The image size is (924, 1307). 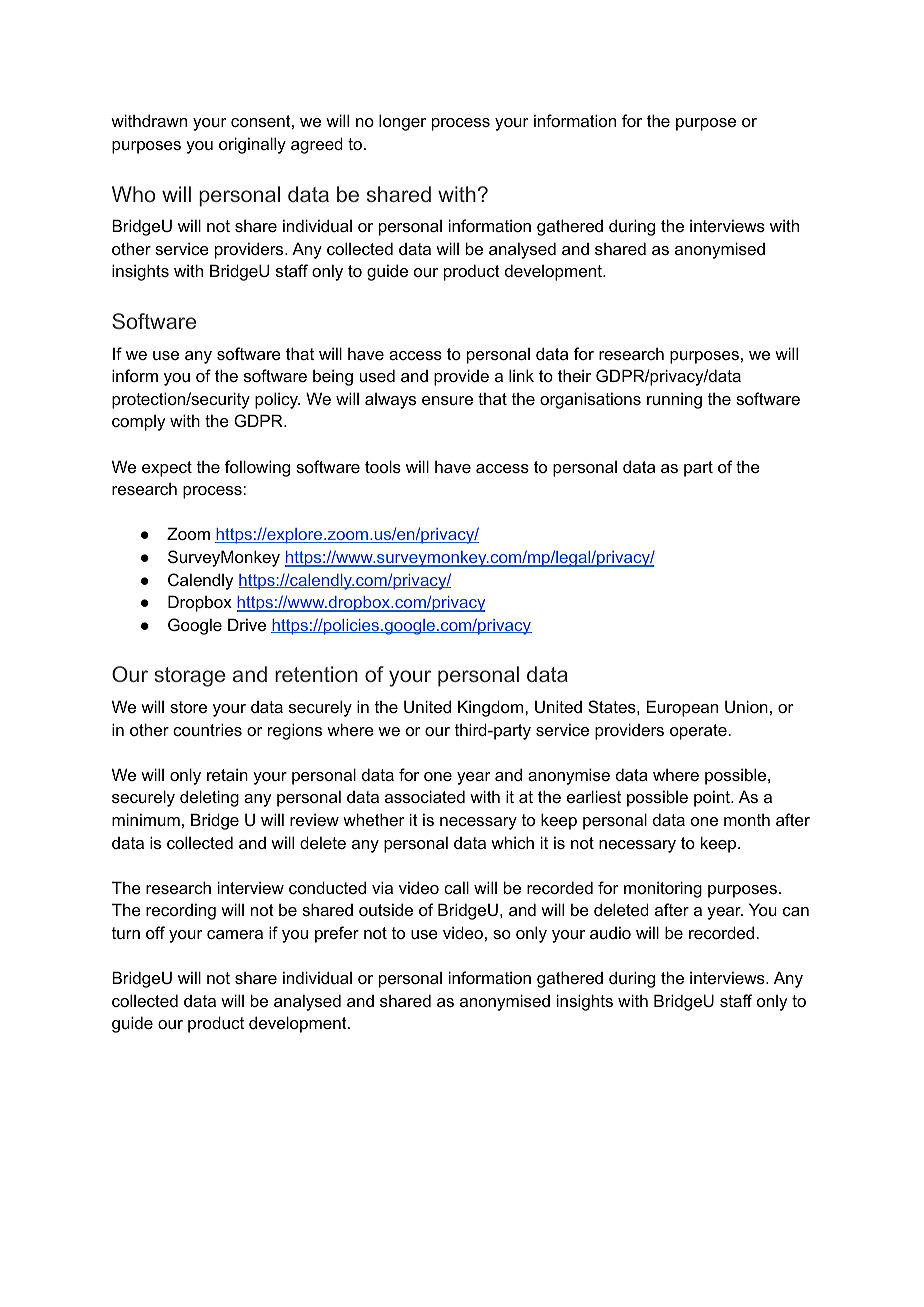 What do you see at coordinates (674, 400) in the screenshot?
I see `running` at bounding box center [674, 400].
